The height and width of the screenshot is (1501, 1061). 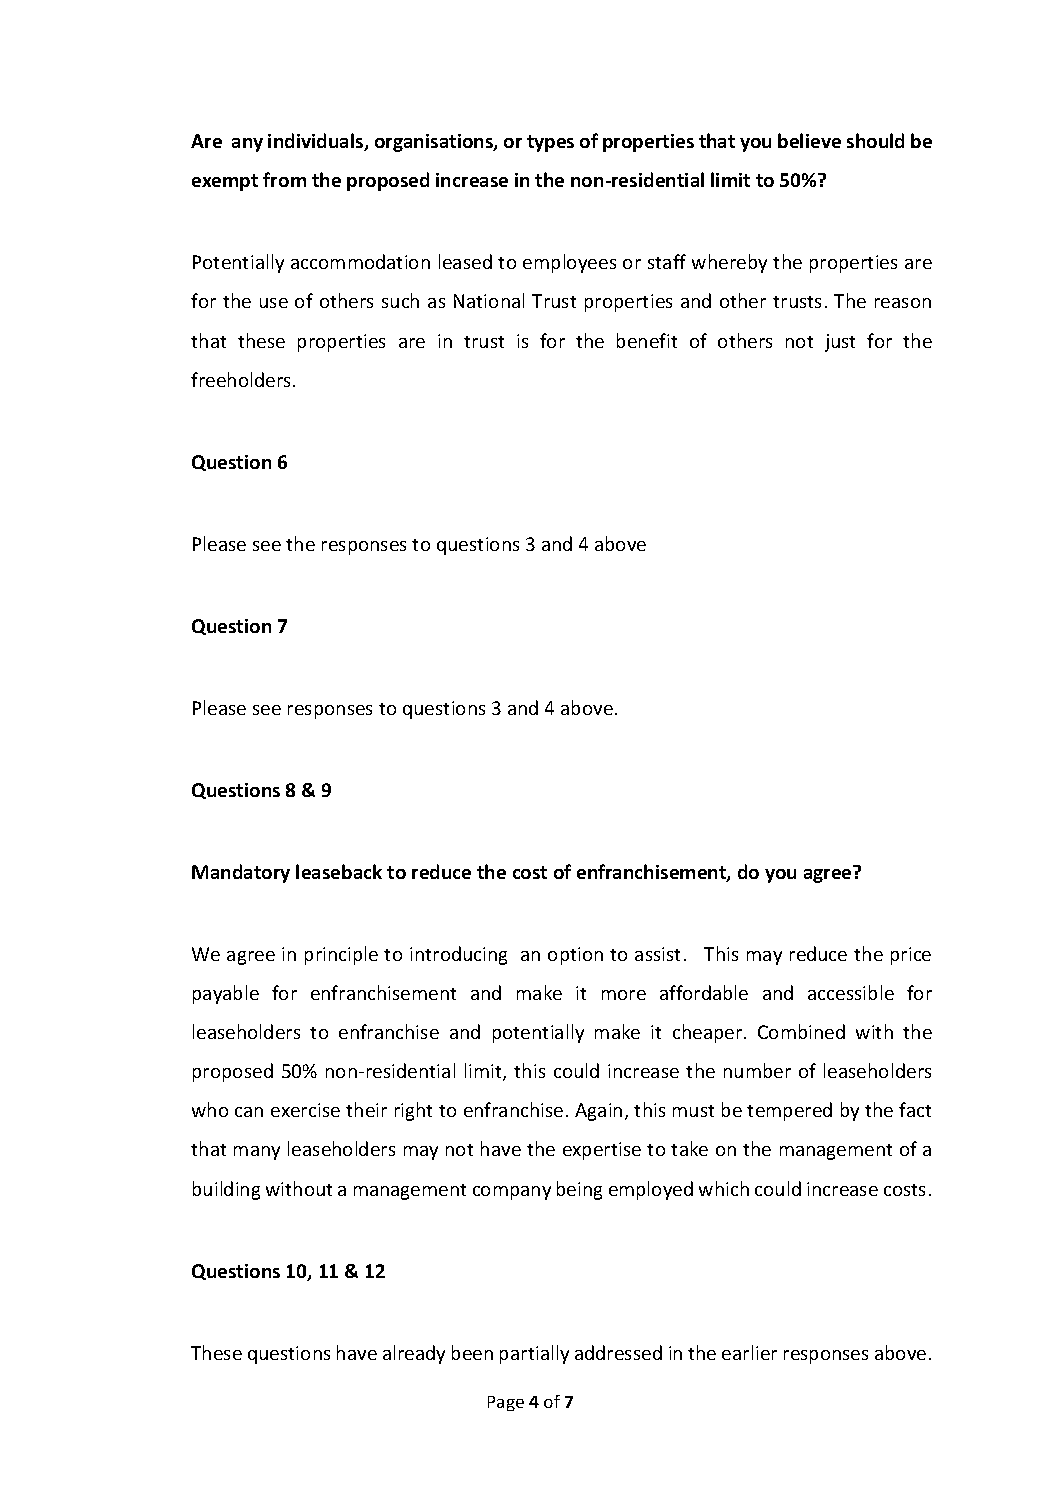 What do you see at coordinates (809, 140) in the screenshot?
I see `believe` at bounding box center [809, 140].
